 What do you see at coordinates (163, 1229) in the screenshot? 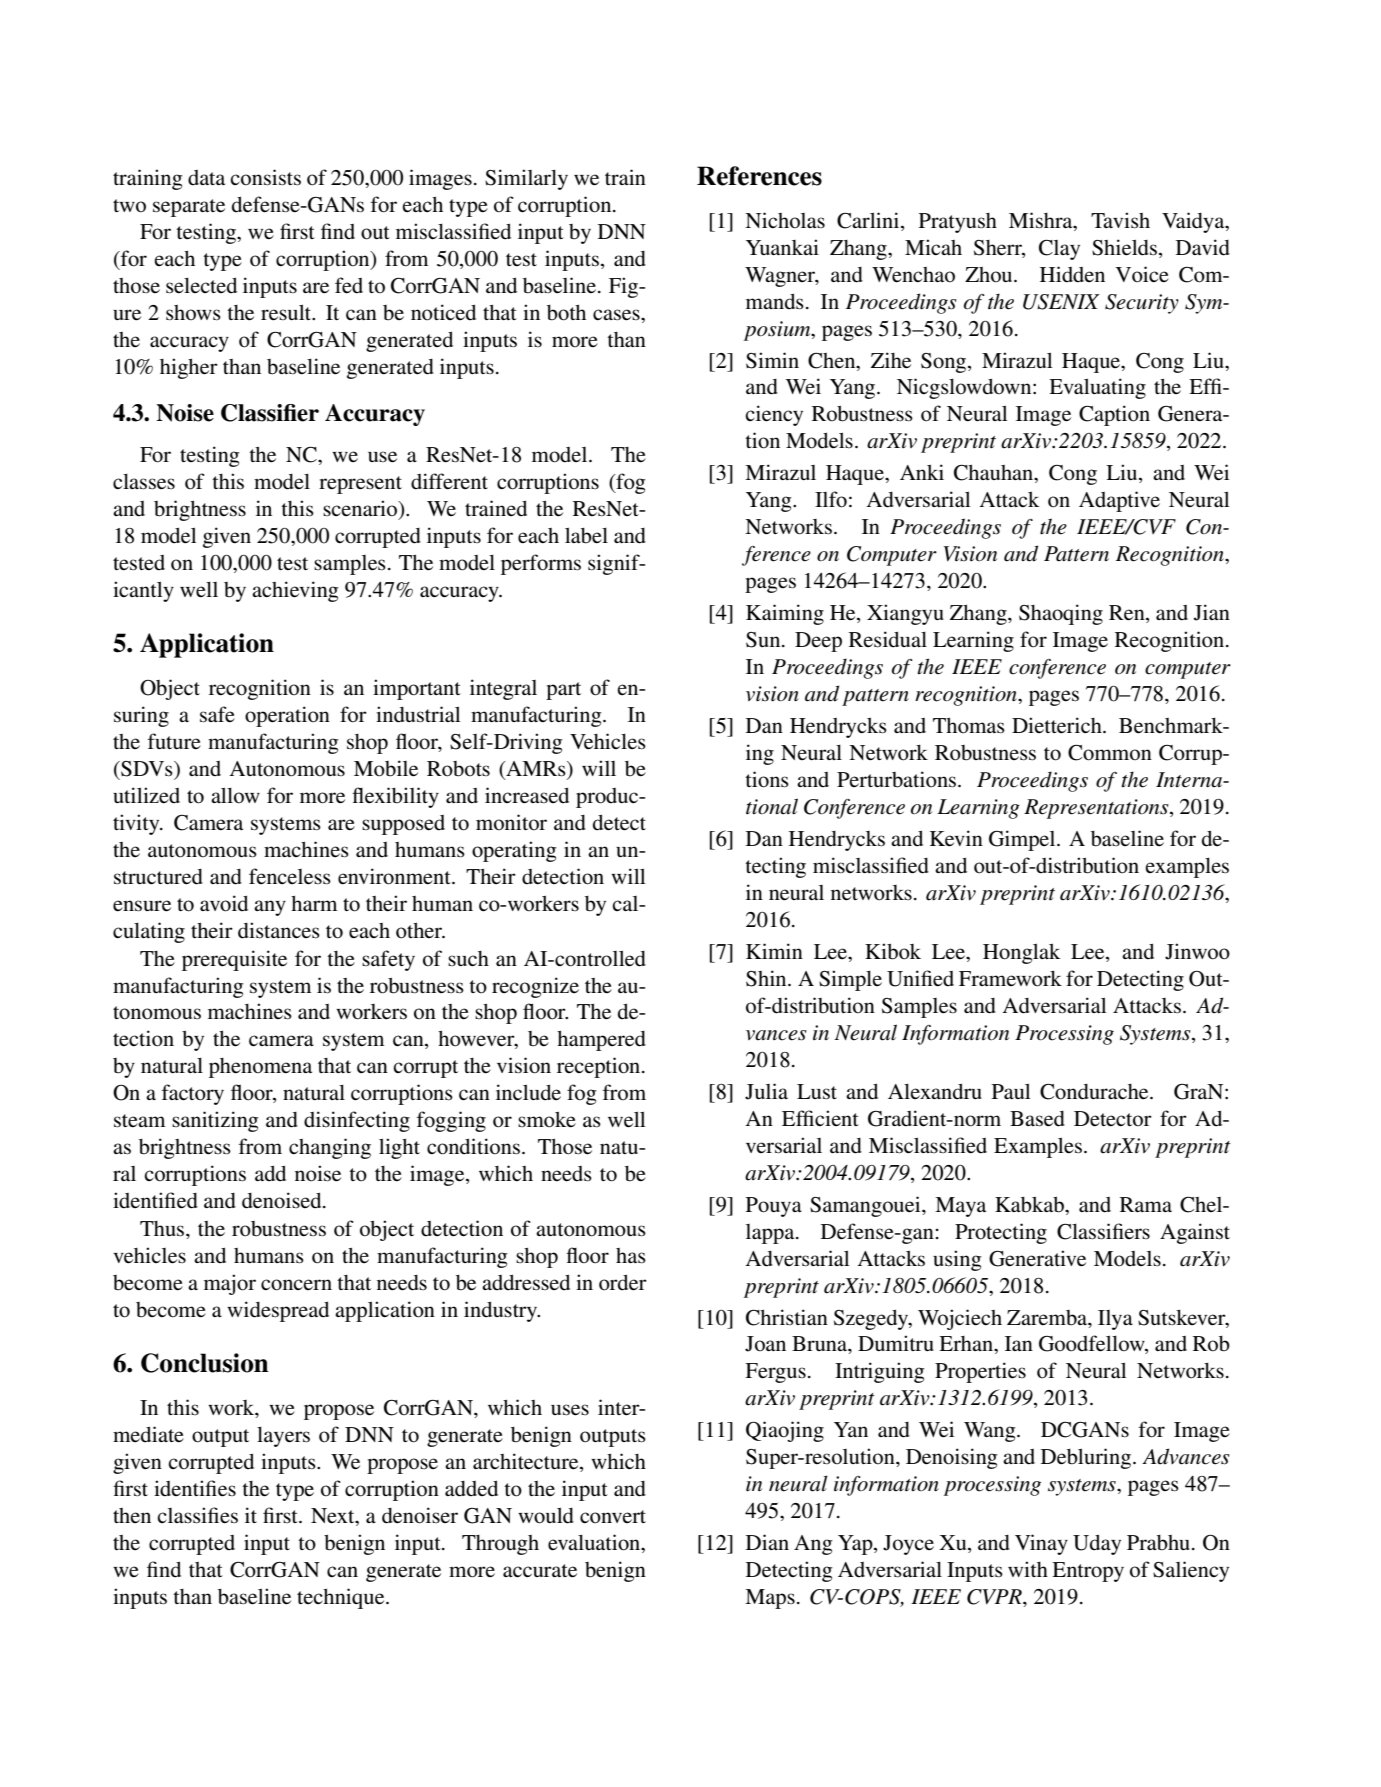
I see `Thus` at bounding box center [163, 1229].
